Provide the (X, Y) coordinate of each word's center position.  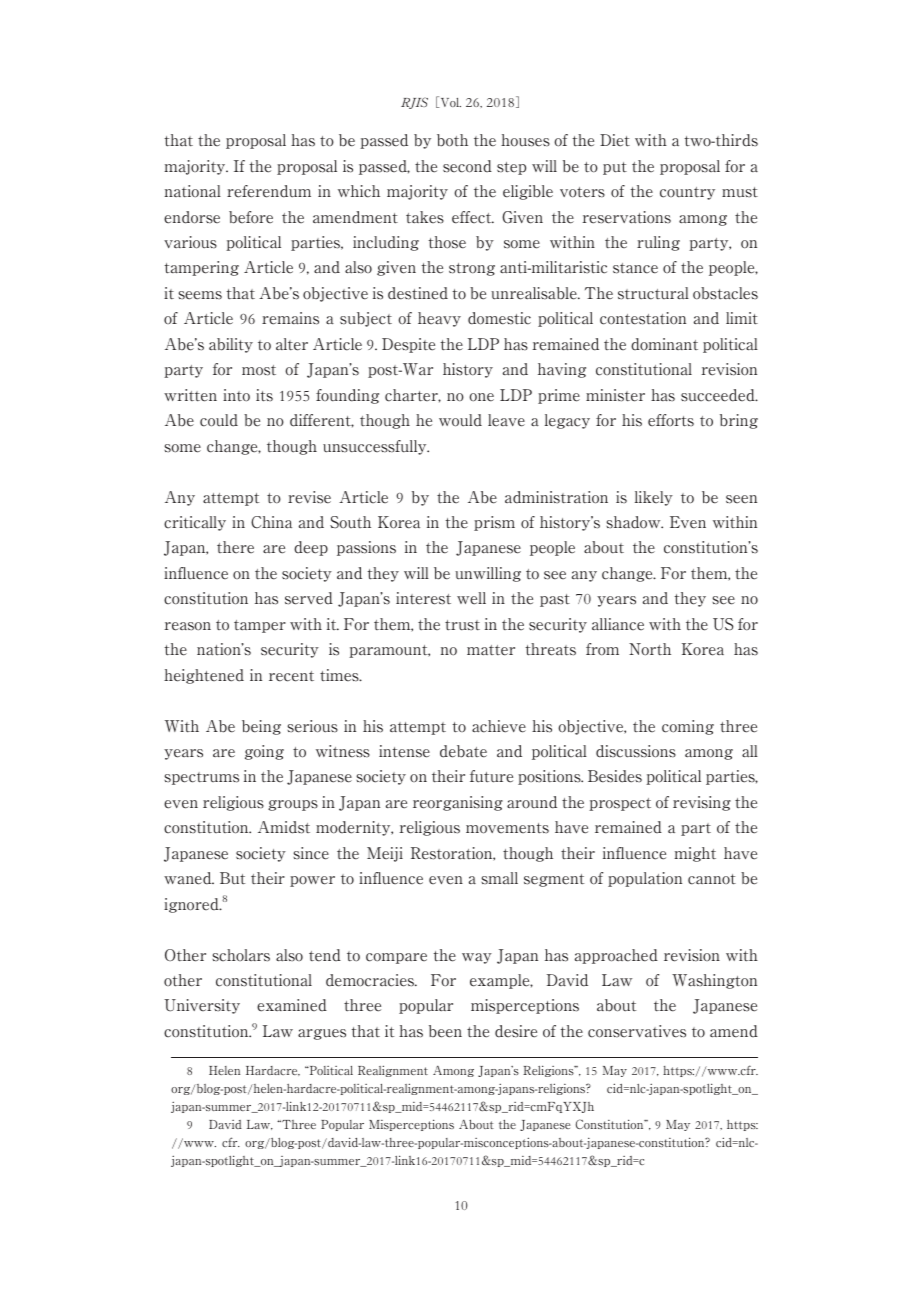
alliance (618, 624)
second (467, 166)
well (471, 598)
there (235, 547)
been (445, 1031)
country (687, 193)
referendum (269, 191)
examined (292, 1005)
